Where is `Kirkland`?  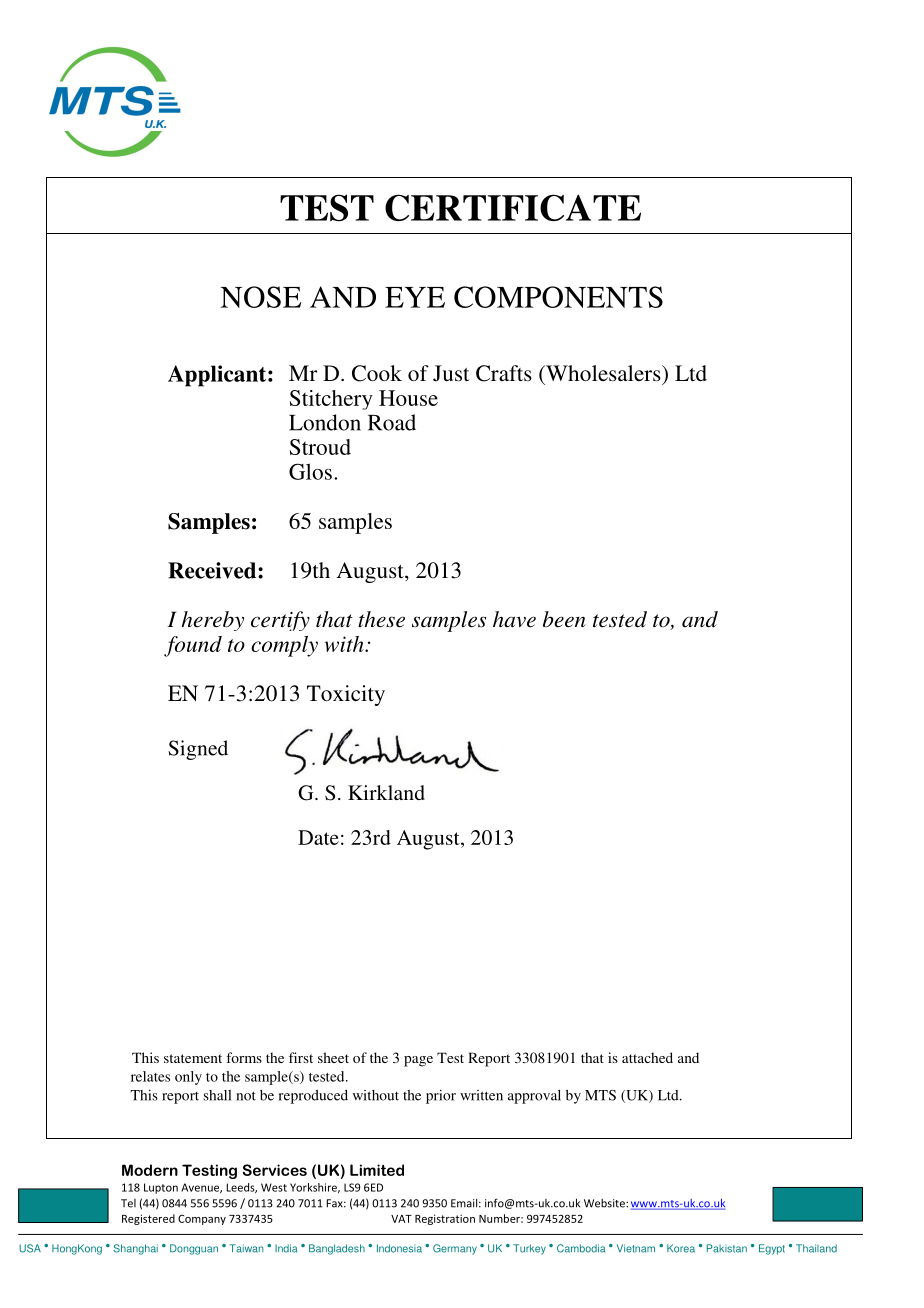
Kirkland is located at coordinates (386, 792).
